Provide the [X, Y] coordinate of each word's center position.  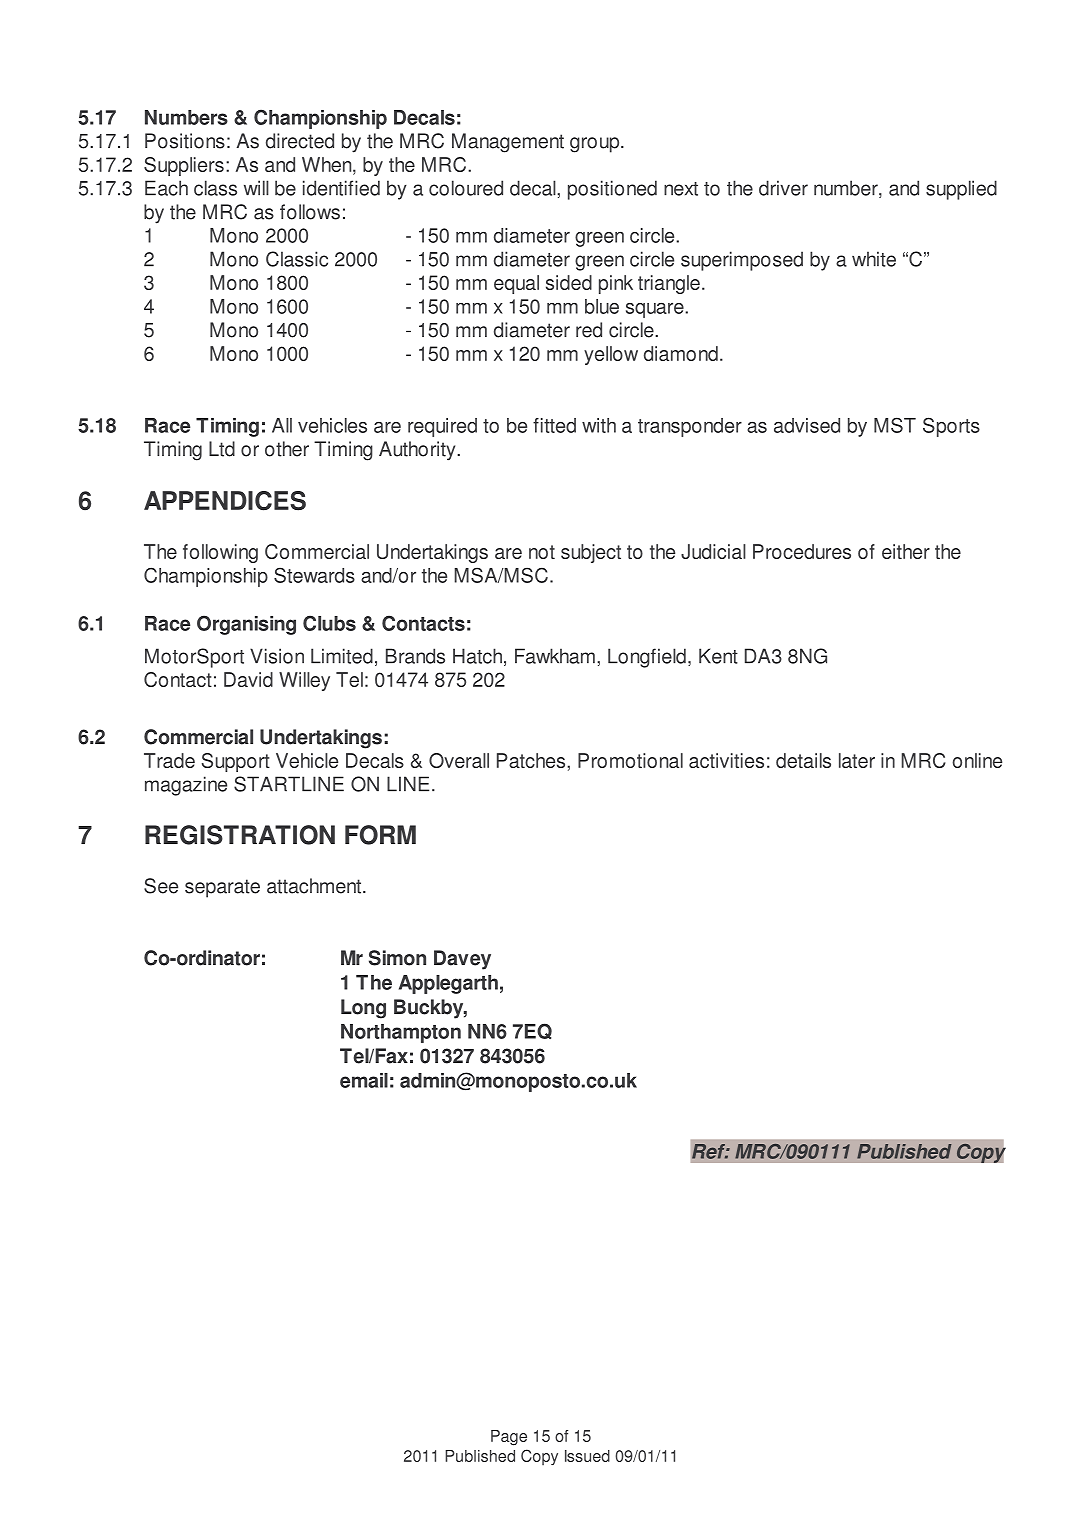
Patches [532, 760]
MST [895, 425]
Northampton [401, 1033]
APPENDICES [225, 501]
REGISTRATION [240, 835]
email [364, 1080]
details [803, 760]
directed [300, 141]
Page [509, 1438]
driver [783, 188]
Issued [587, 1456]
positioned [612, 190]
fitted [554, 425]
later [857, 760]
